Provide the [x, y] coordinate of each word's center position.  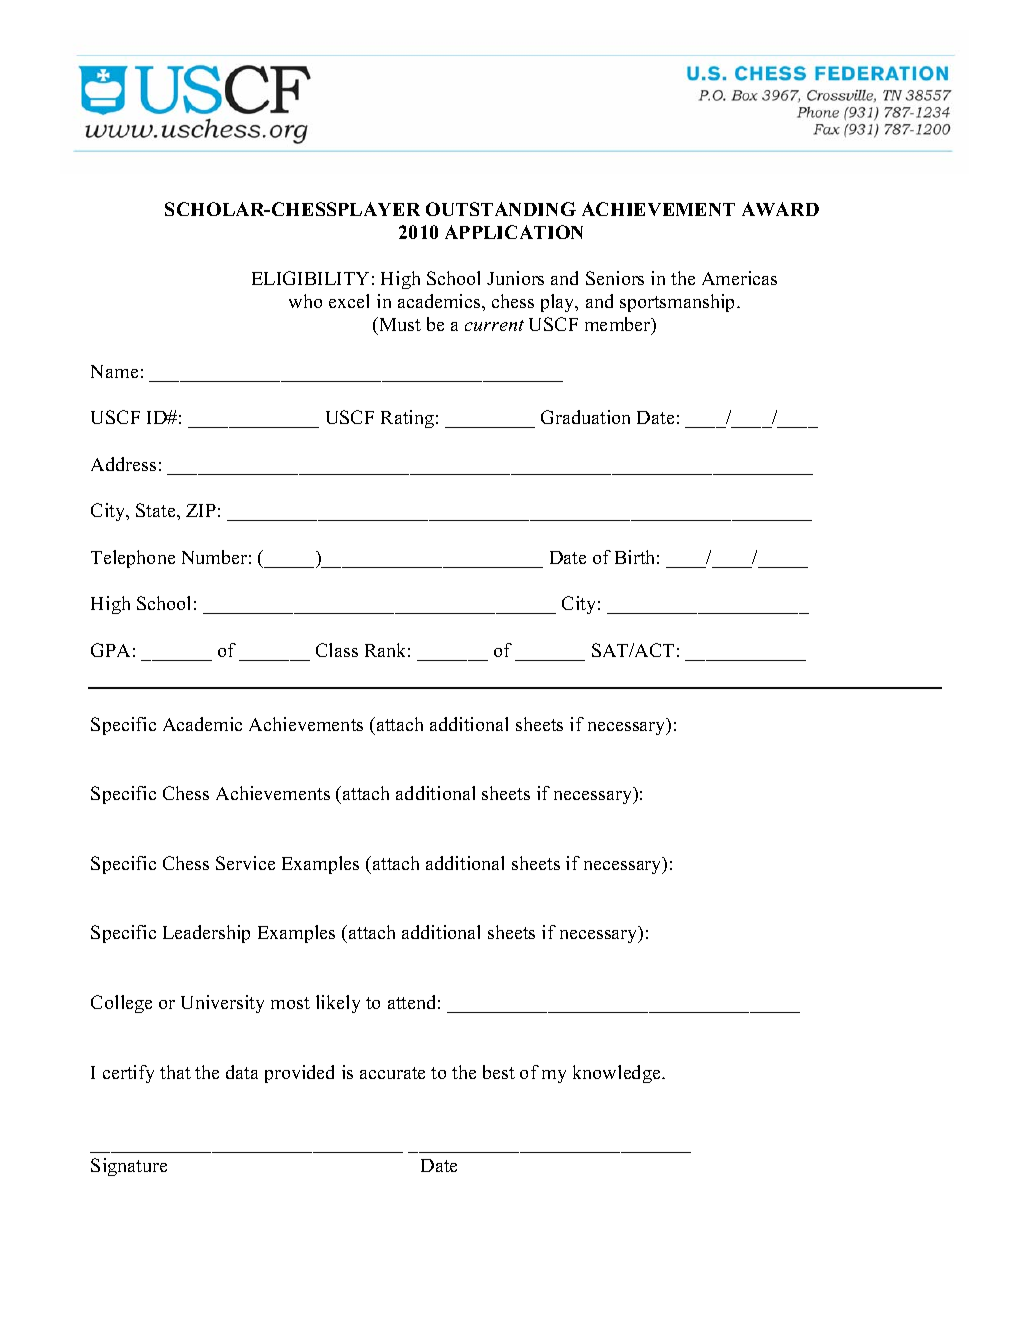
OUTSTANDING [501, 209]
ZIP [201, 510]
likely [338, 1004]
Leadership [206, 934]
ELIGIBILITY [310, 278]
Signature [129, 1167]
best [499, 1072]
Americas [739, 278]
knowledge [618, 1074]
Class [337, 650]
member [619, 326]
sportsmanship [679, 303]
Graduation [585, 417]
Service [245, 863]
